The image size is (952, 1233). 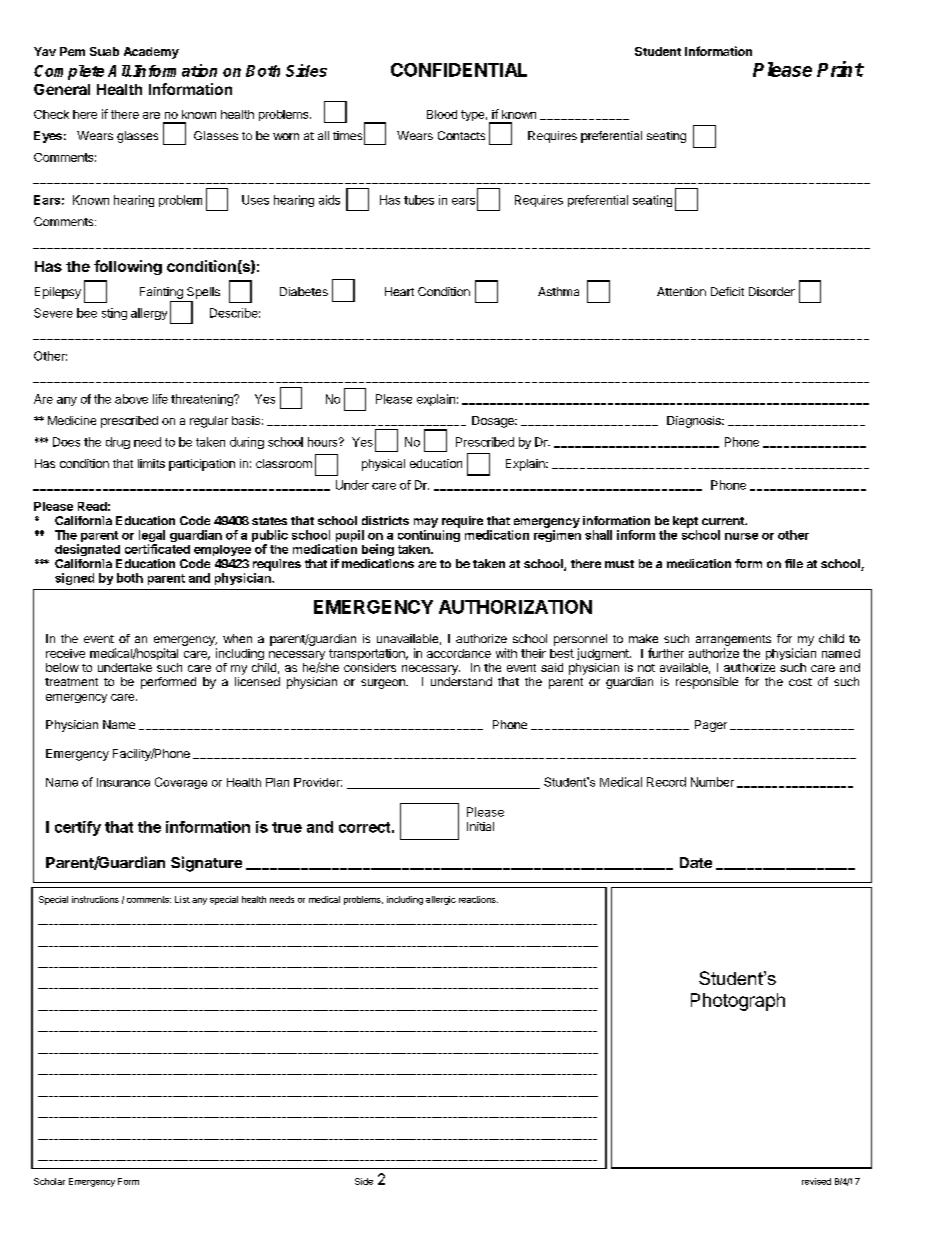 What do you see at coordinates (733, 642) in the image?
I see `arrangements` at bounding box center [733, 642].
